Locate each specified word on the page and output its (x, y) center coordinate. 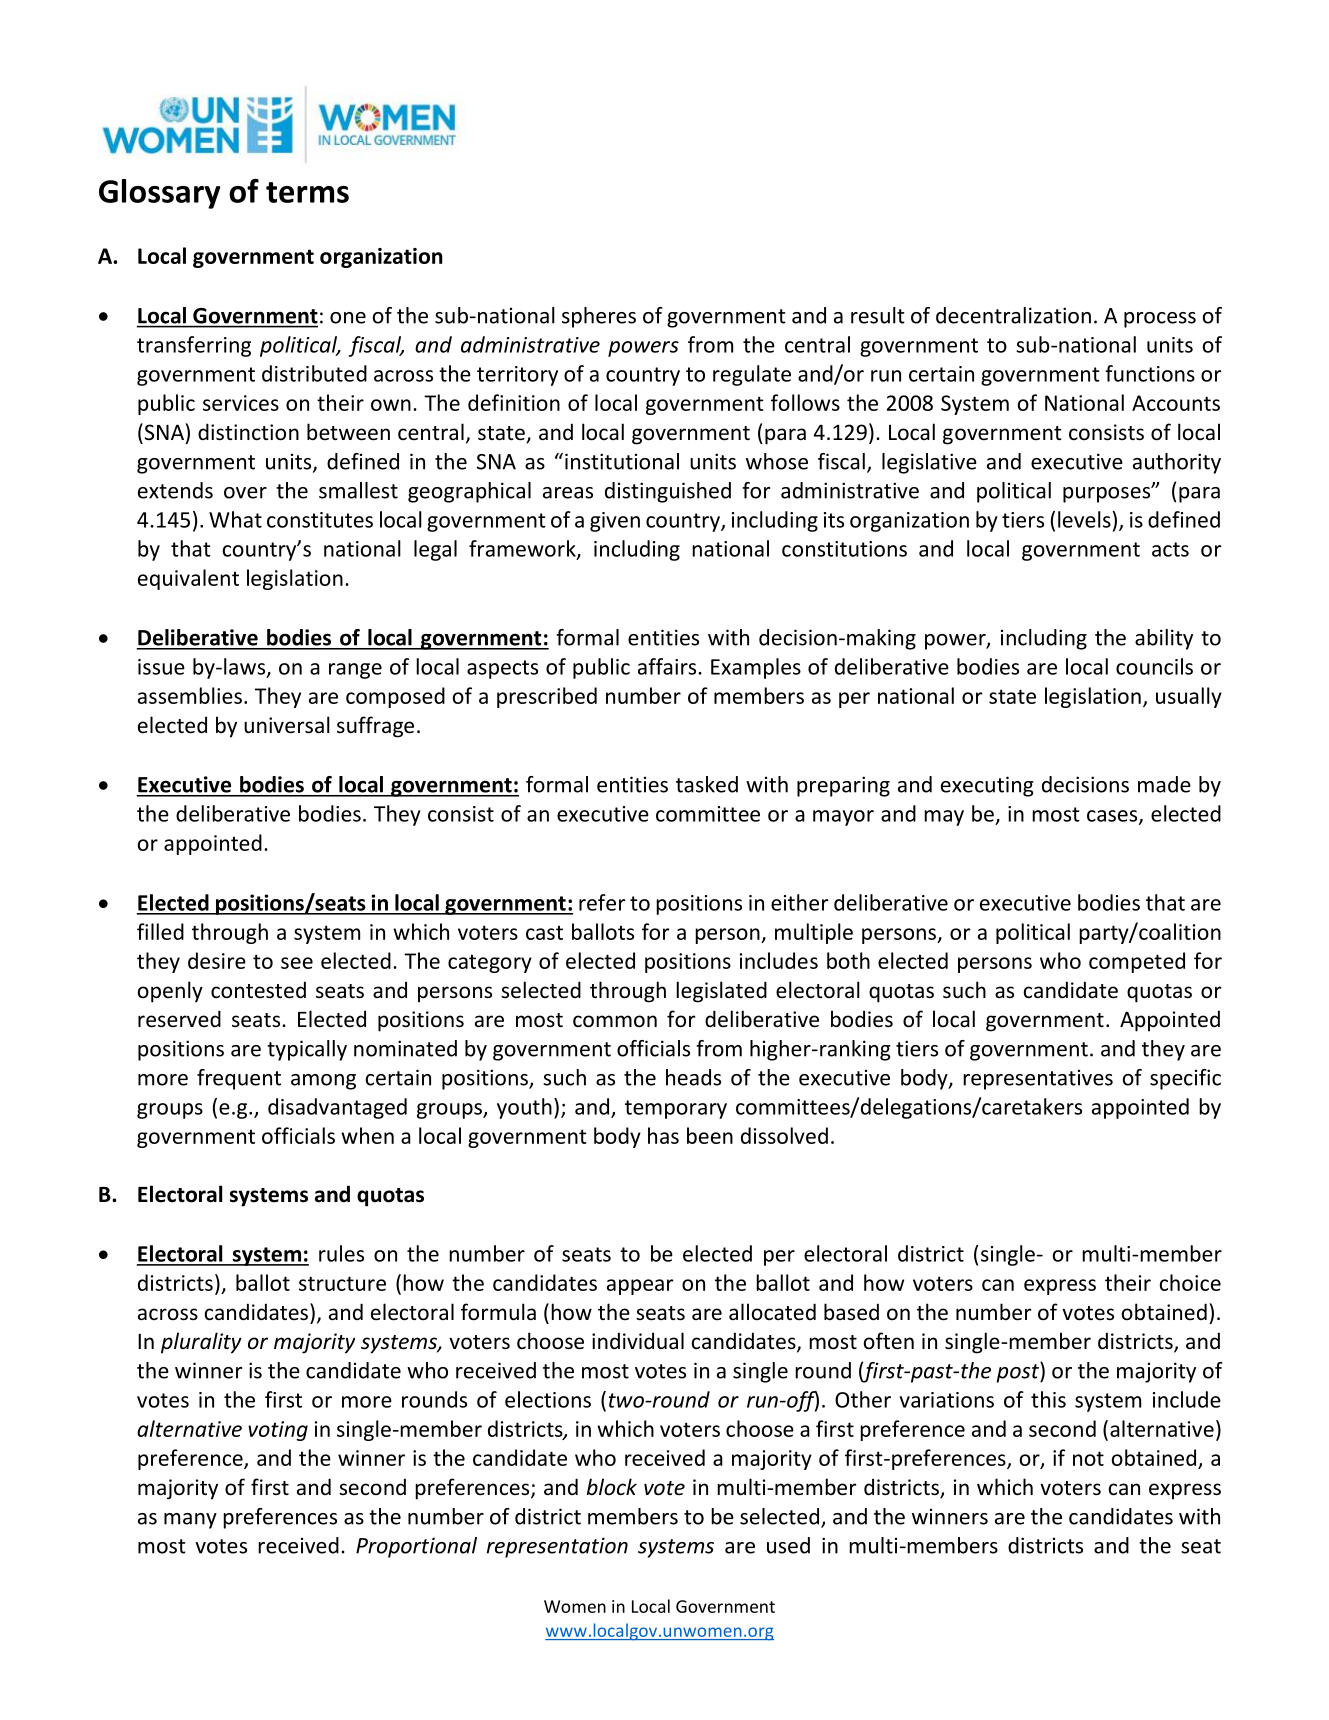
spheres (599, 317)
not (1088, 1458)
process (1160, 320)
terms (307, 192)
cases (1113, 817)
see (297, 963)
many (190, 1521)
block (612, 1487)
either (799, 902)
